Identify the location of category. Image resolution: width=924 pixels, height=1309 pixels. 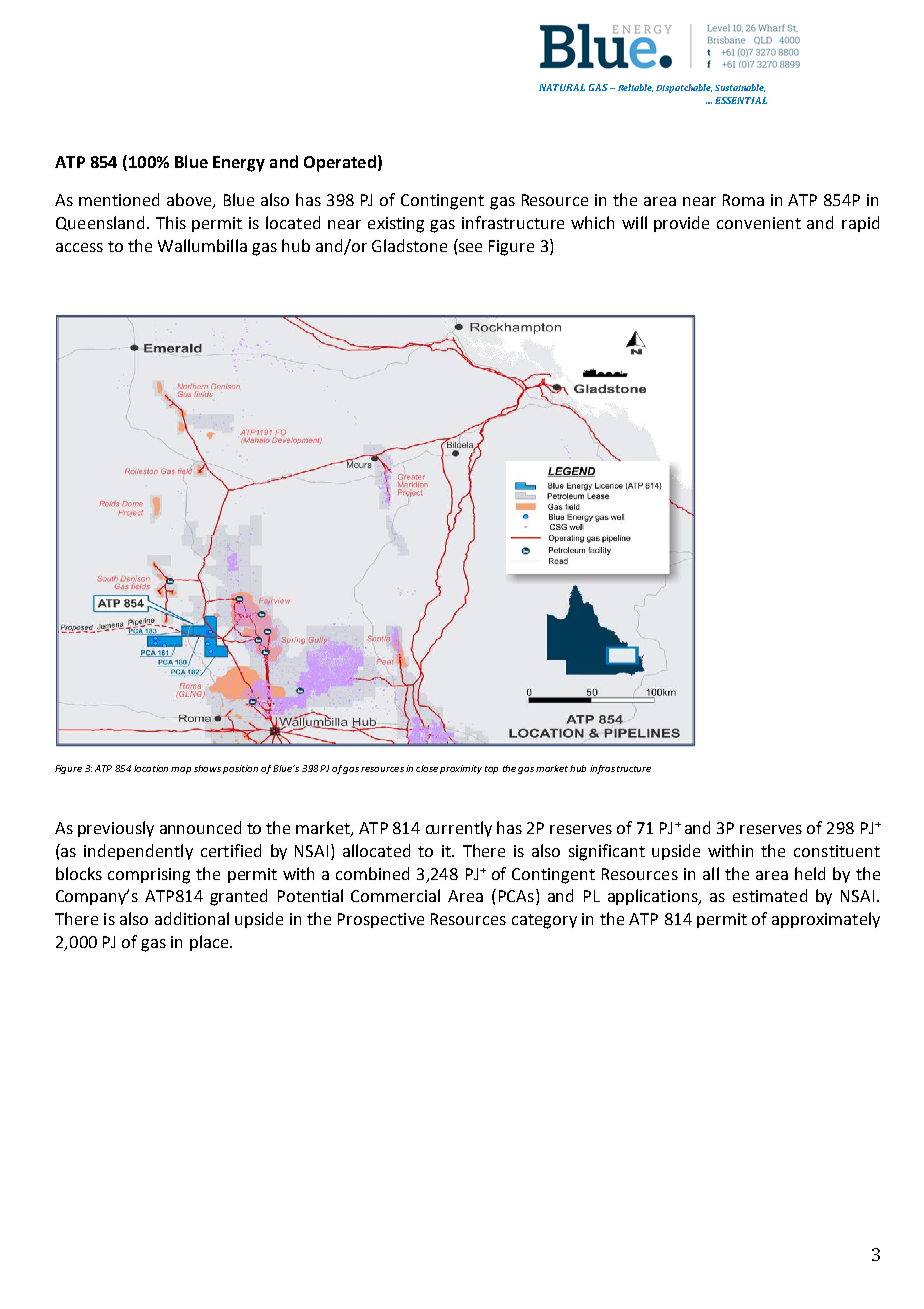
(544, 921).
